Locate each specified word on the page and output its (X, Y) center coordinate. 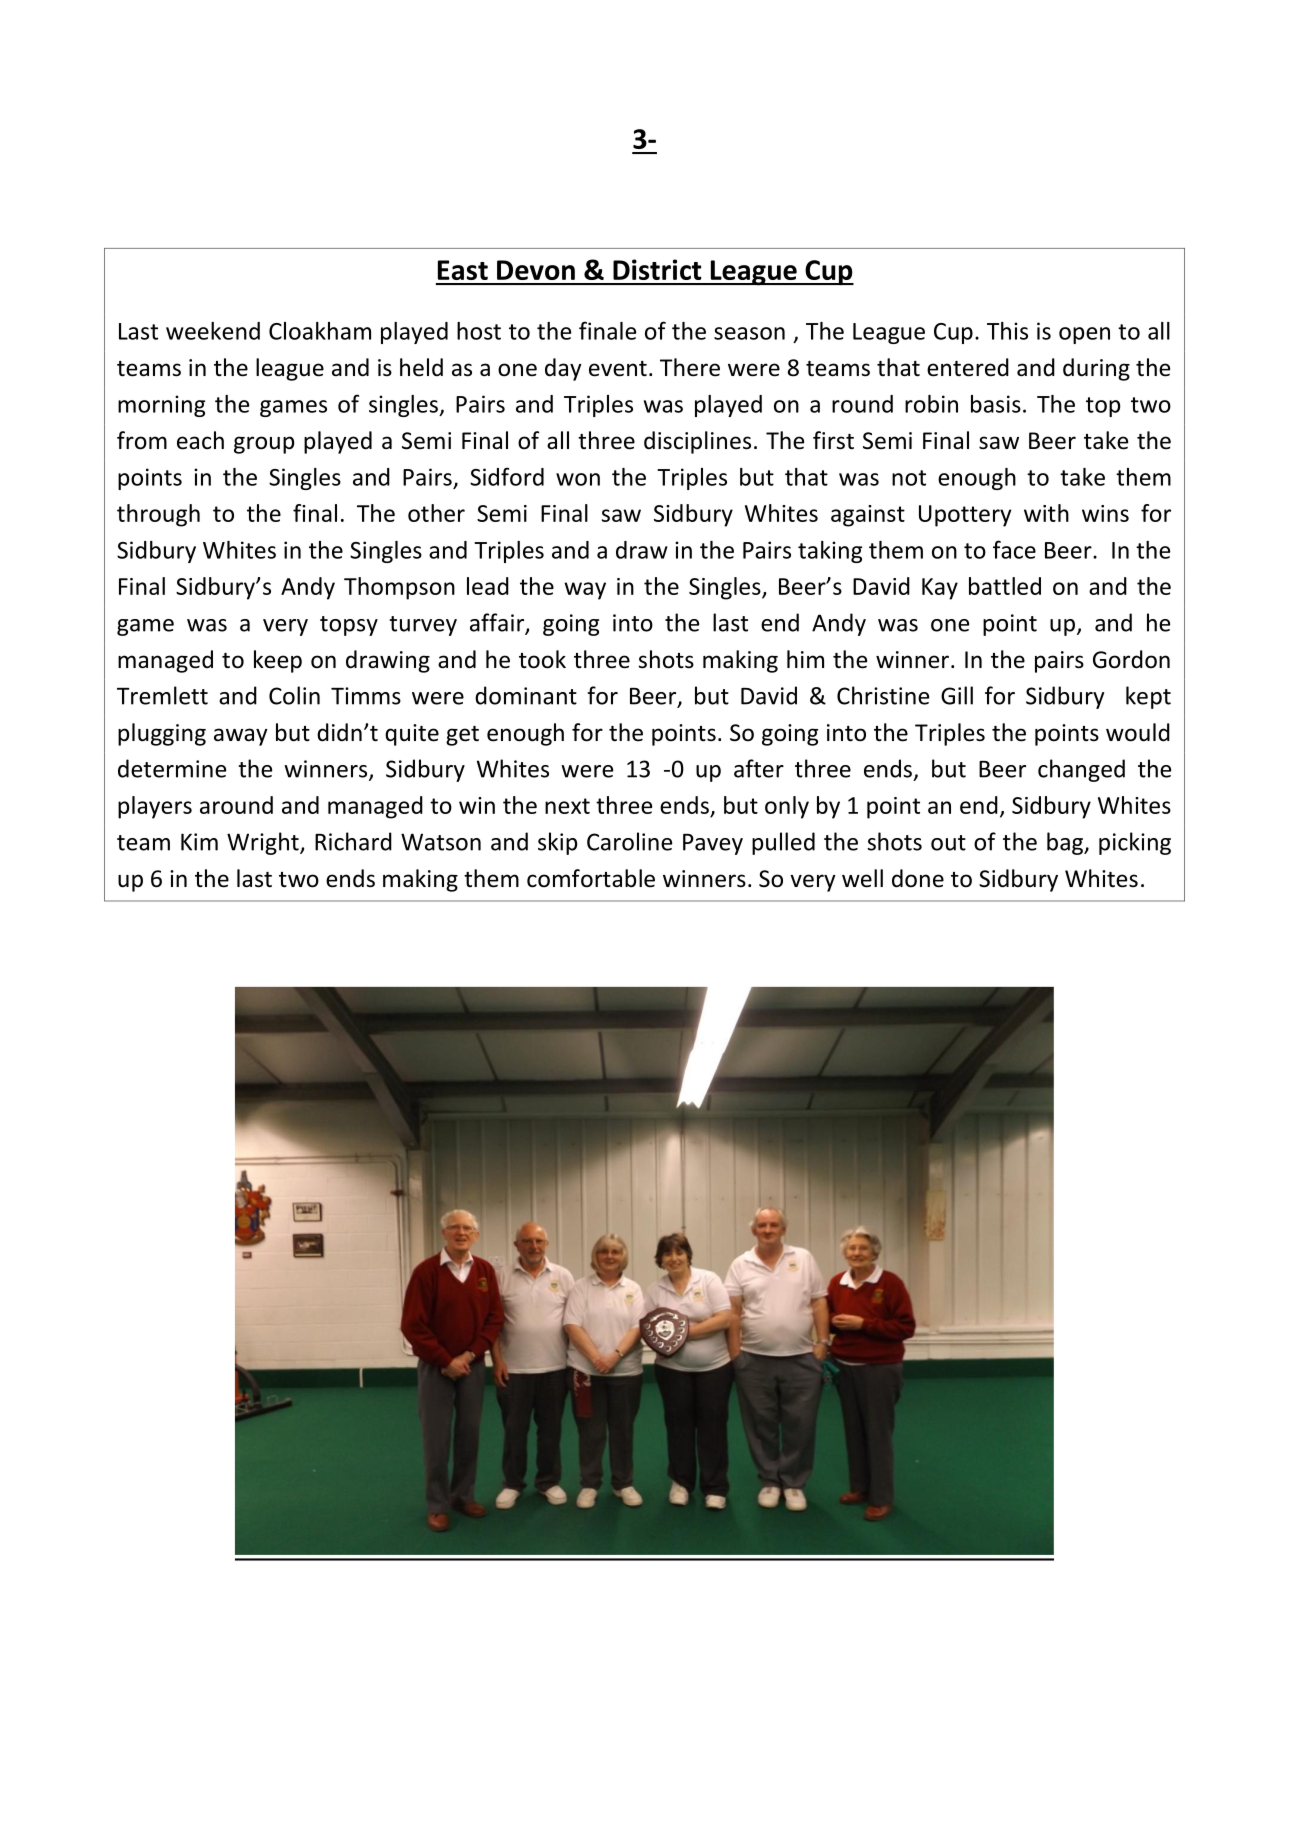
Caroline (629, 841)
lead (488, 586)
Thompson (399, 588)
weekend (213, 331)
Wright (264, 843)
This (1007, 331)
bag (1066, 843)
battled (1005, 586)
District (657, 269)
